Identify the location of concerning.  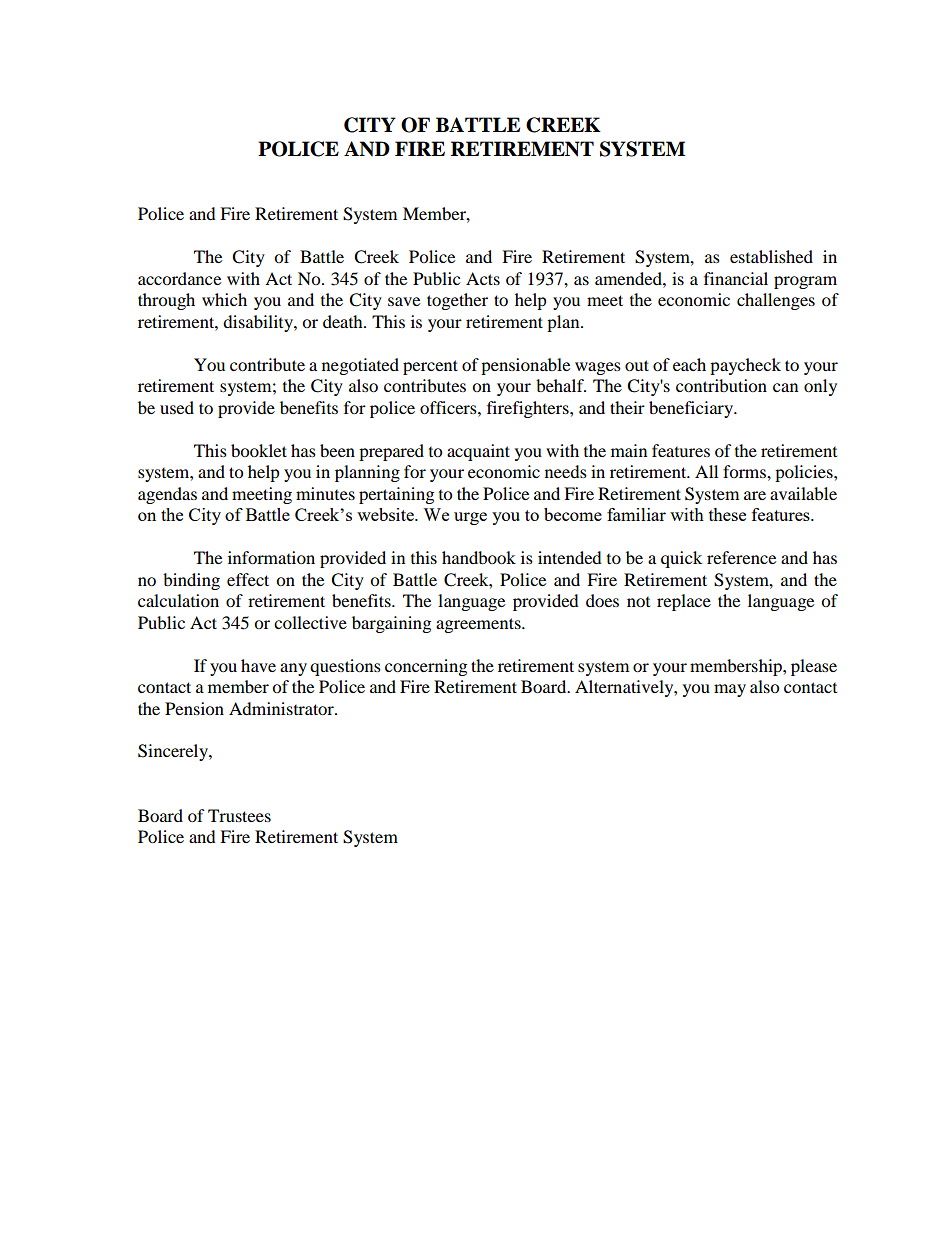
(426, 667).
